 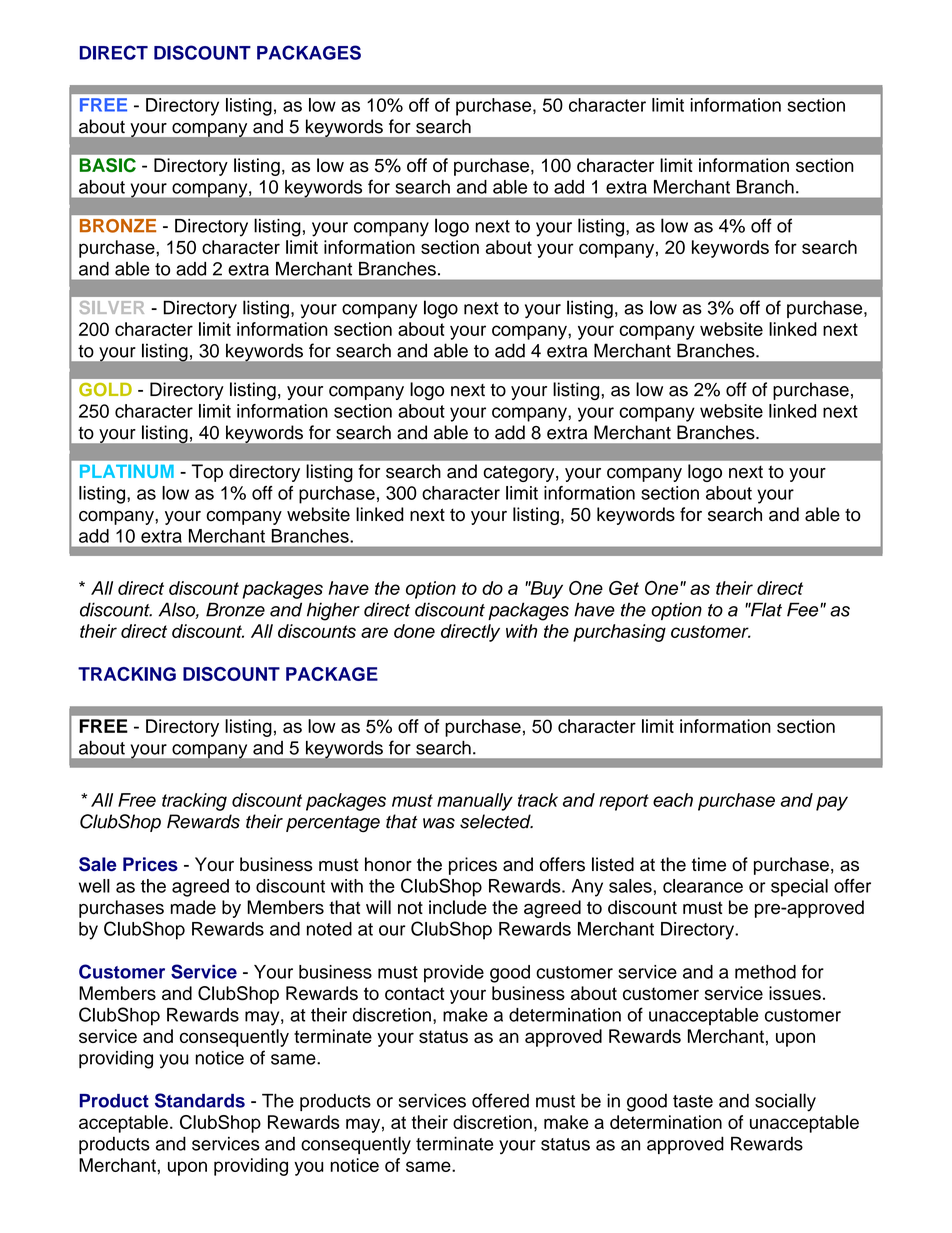 What do you see at coordinates (619, 633) in the screenshot?
I see `purchasing` at bounding box center [619, 633].
